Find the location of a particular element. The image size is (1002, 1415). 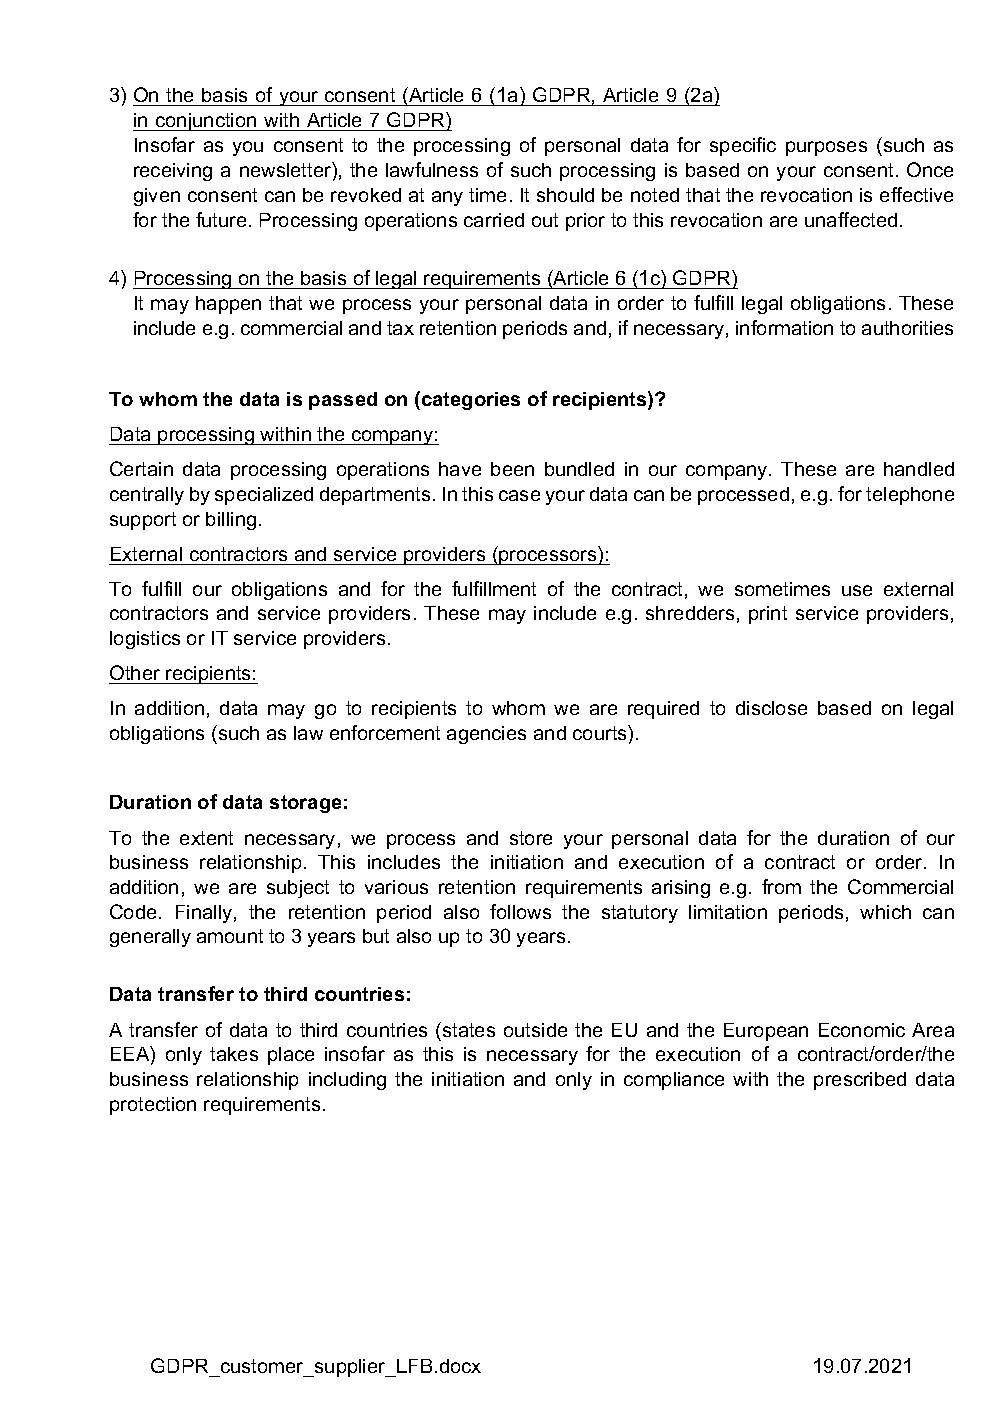

storage is located at coordinates (305, 804).
